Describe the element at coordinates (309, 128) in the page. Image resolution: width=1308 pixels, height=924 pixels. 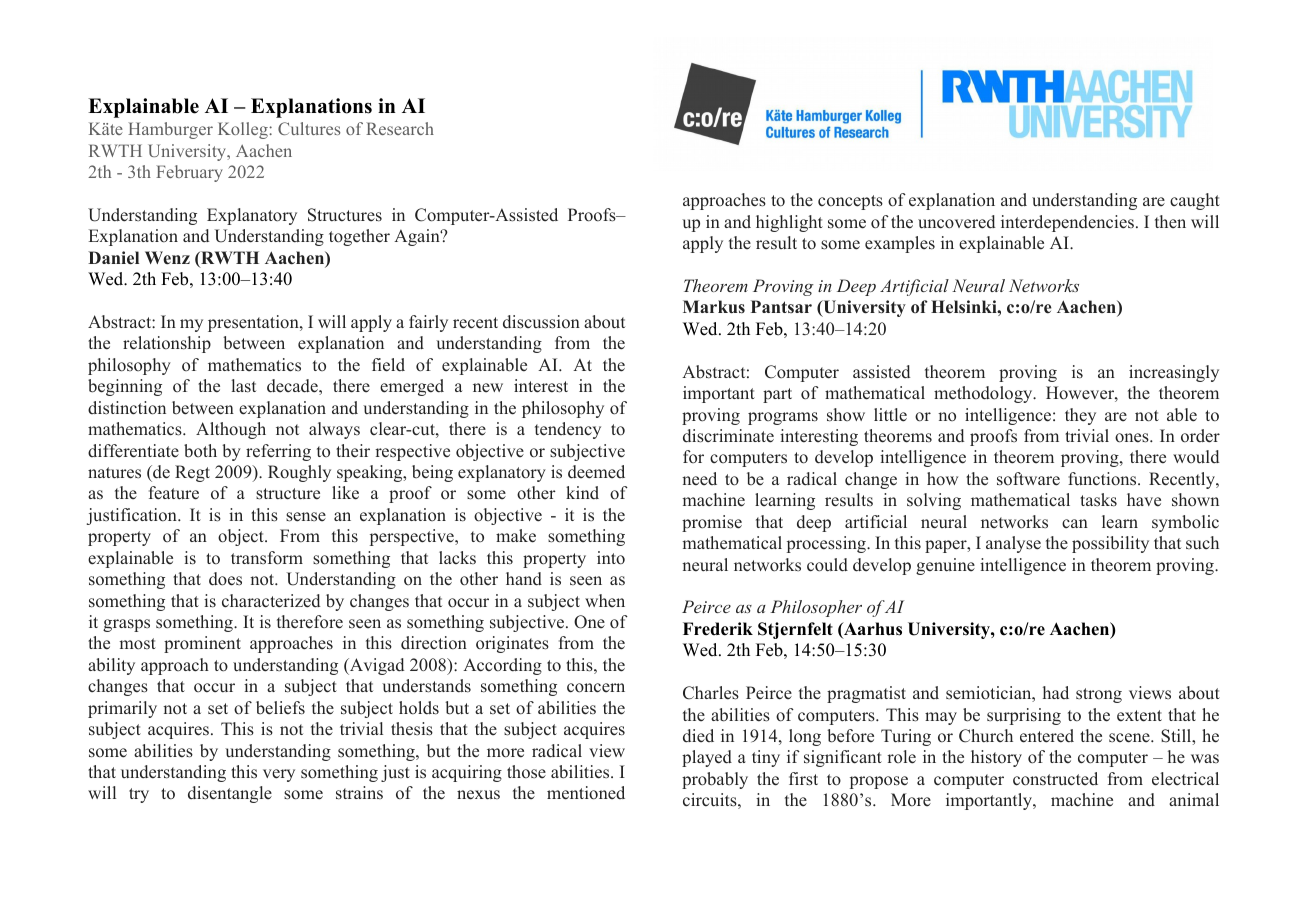
I see `Cultures` at that location.
